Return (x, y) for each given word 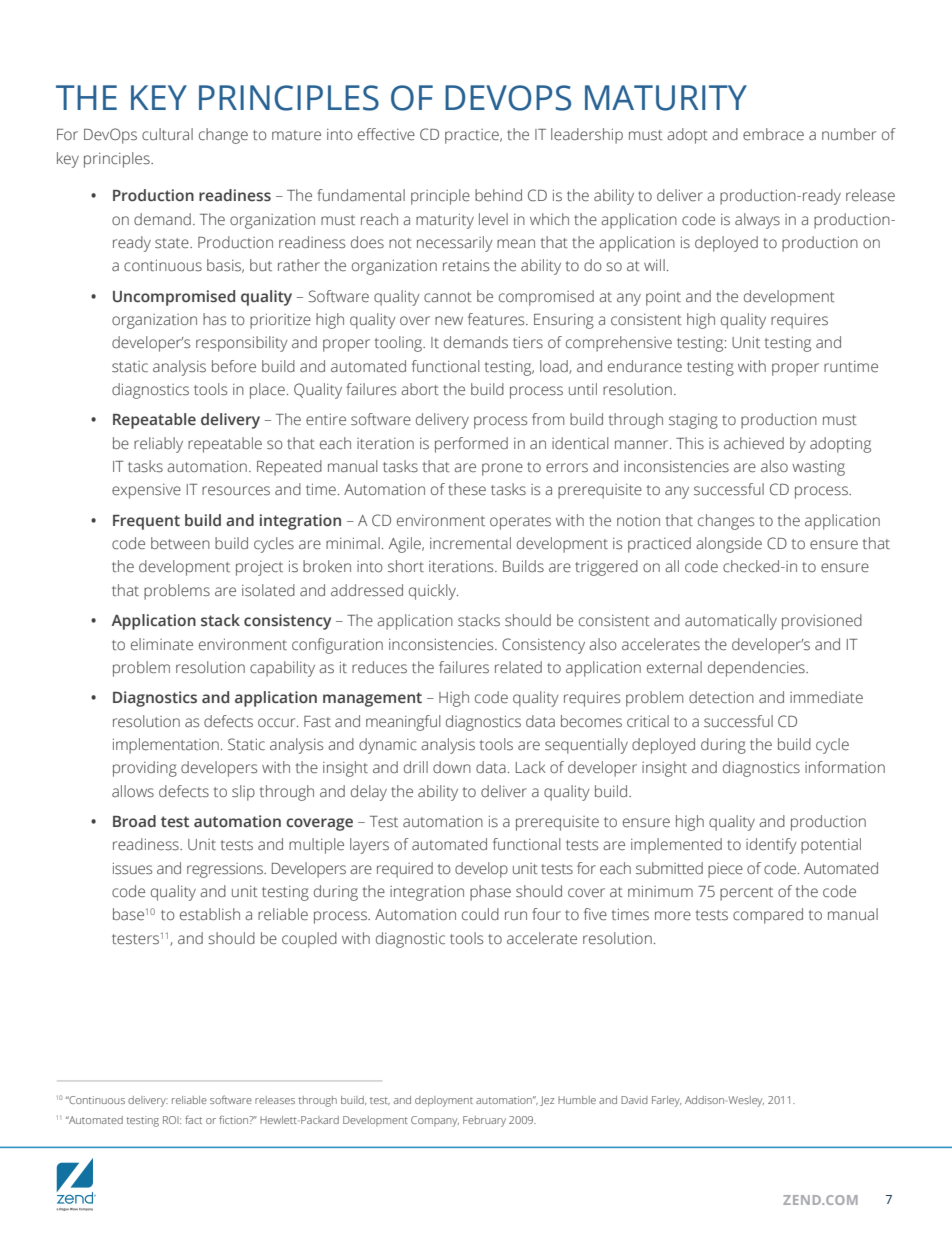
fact (193, 1119)
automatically (731, 622)
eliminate (162, 644)
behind (498, 195)
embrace (773, 134)
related (518, 667)
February (484, 1121)
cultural (167, 134)
